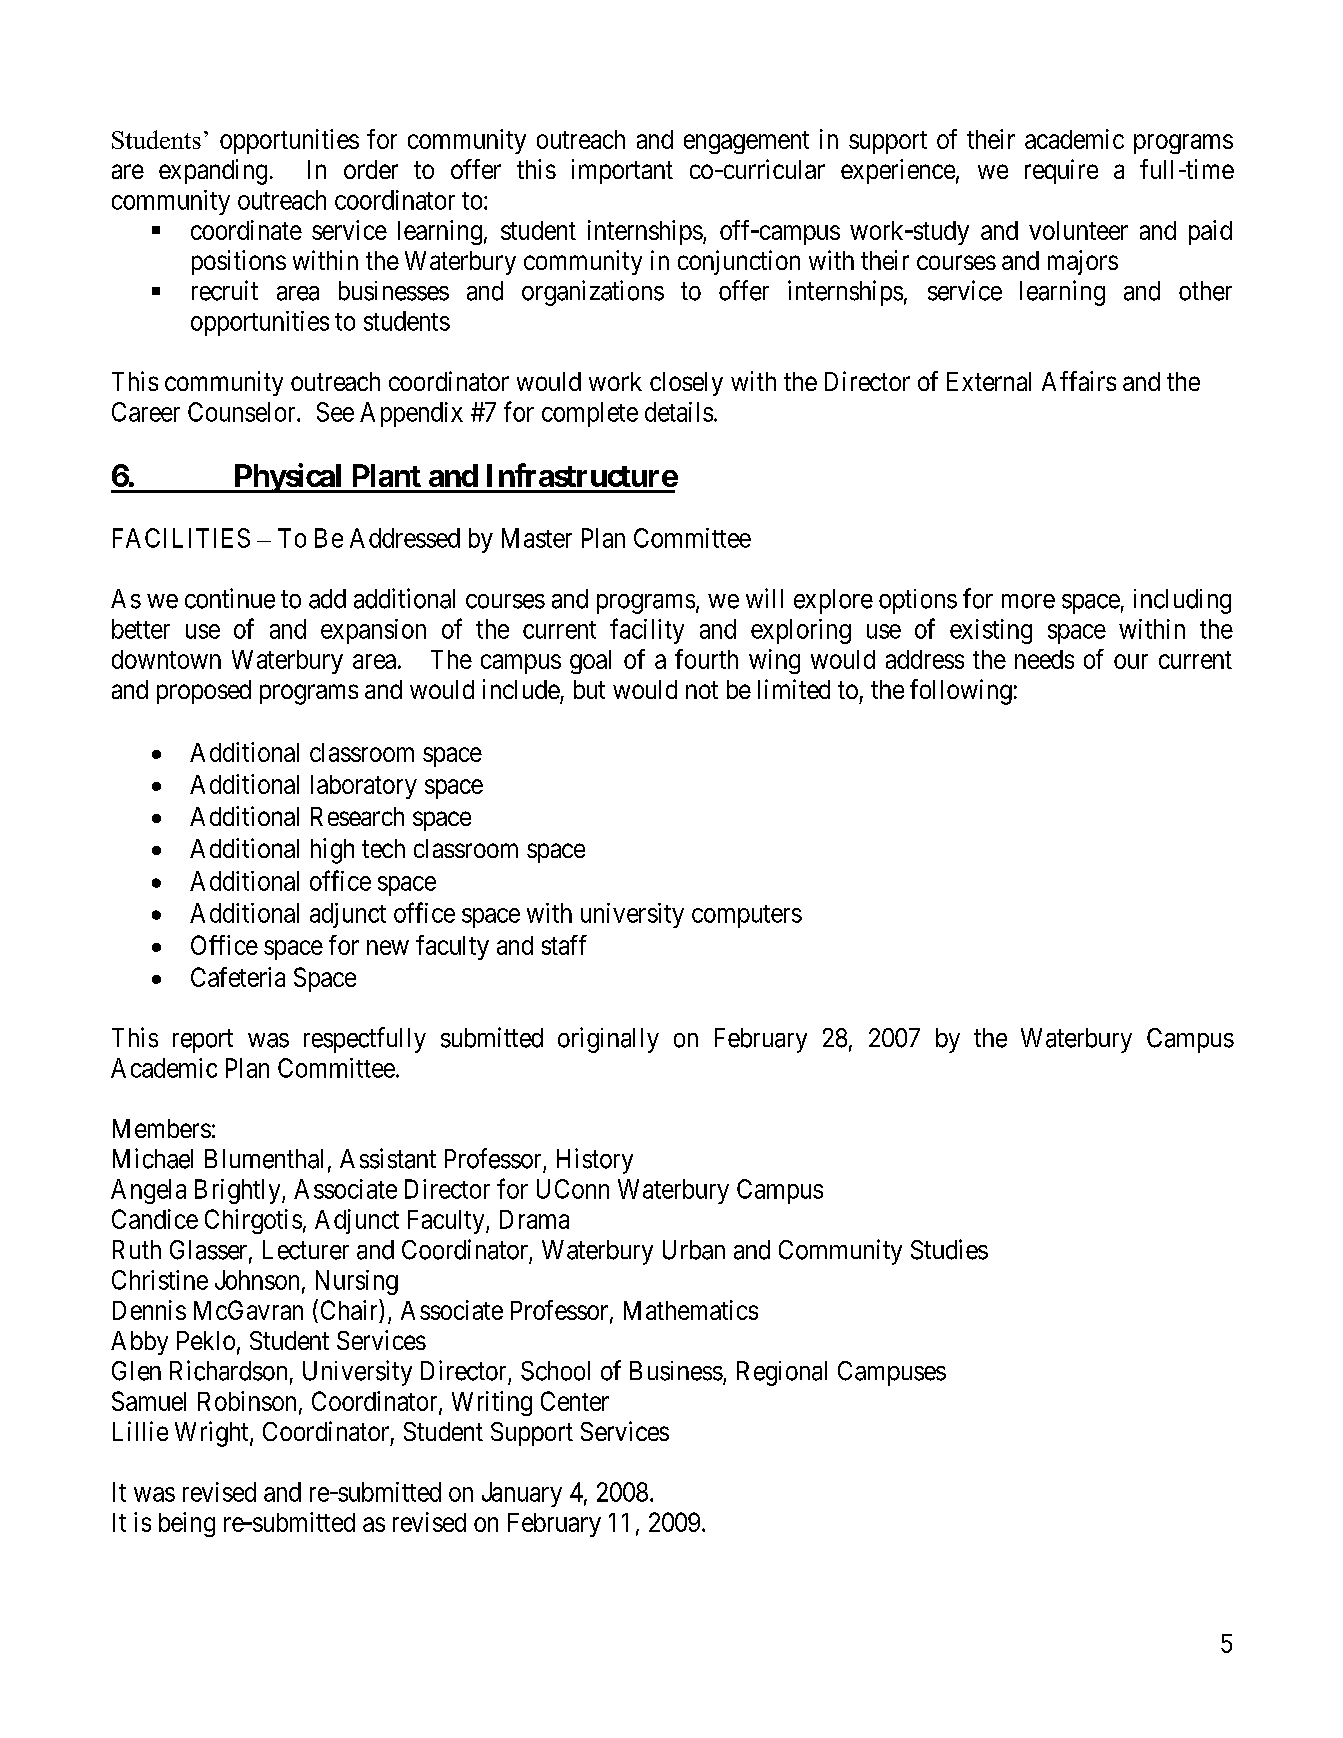 The height and width of the screenshot is (1738, 1343). What do you see at coordinates (647, 631) in the screenshot?
I see `facility` at bounding box center [647, 631].
